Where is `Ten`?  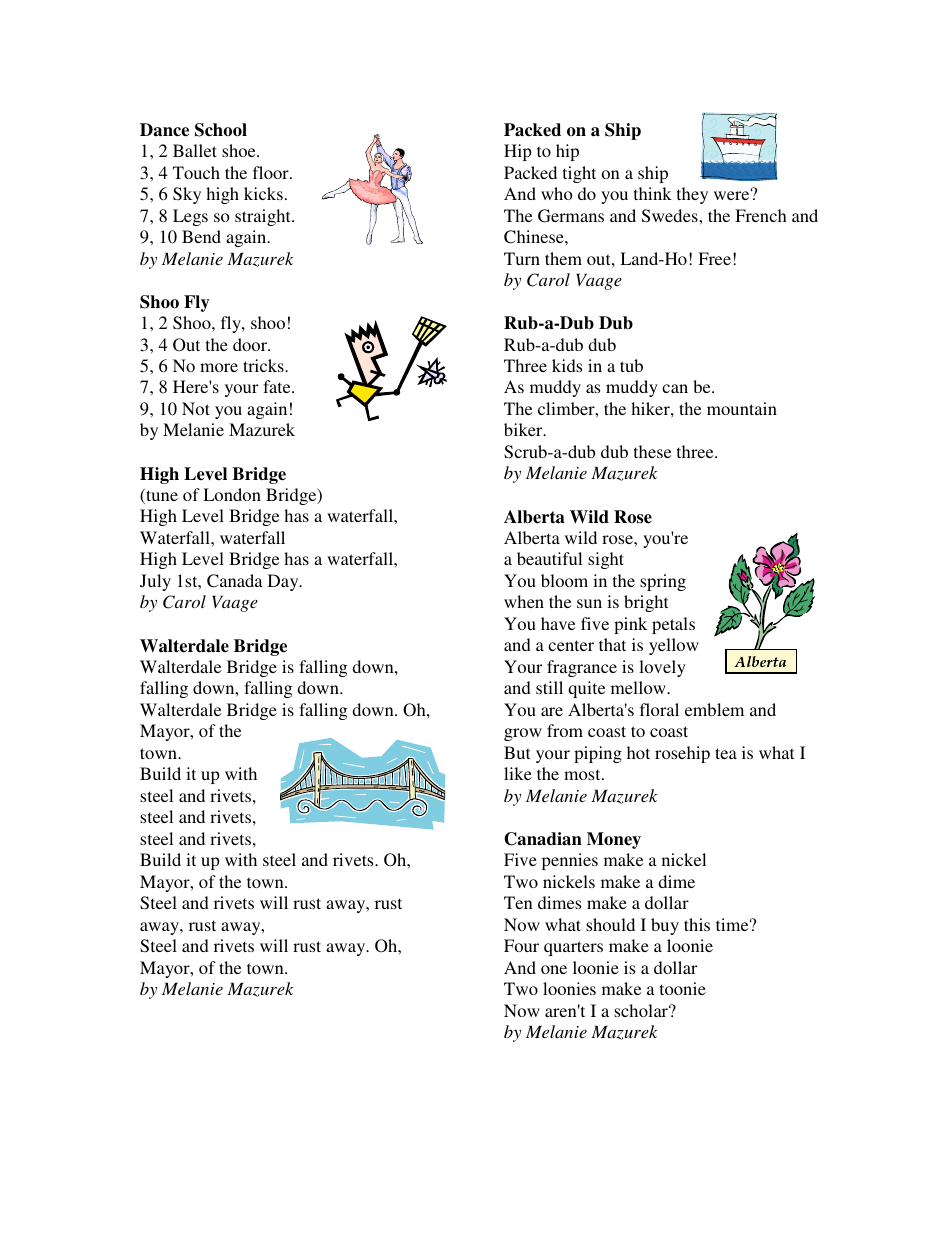 Ten is located at coordinates (518, 902).
